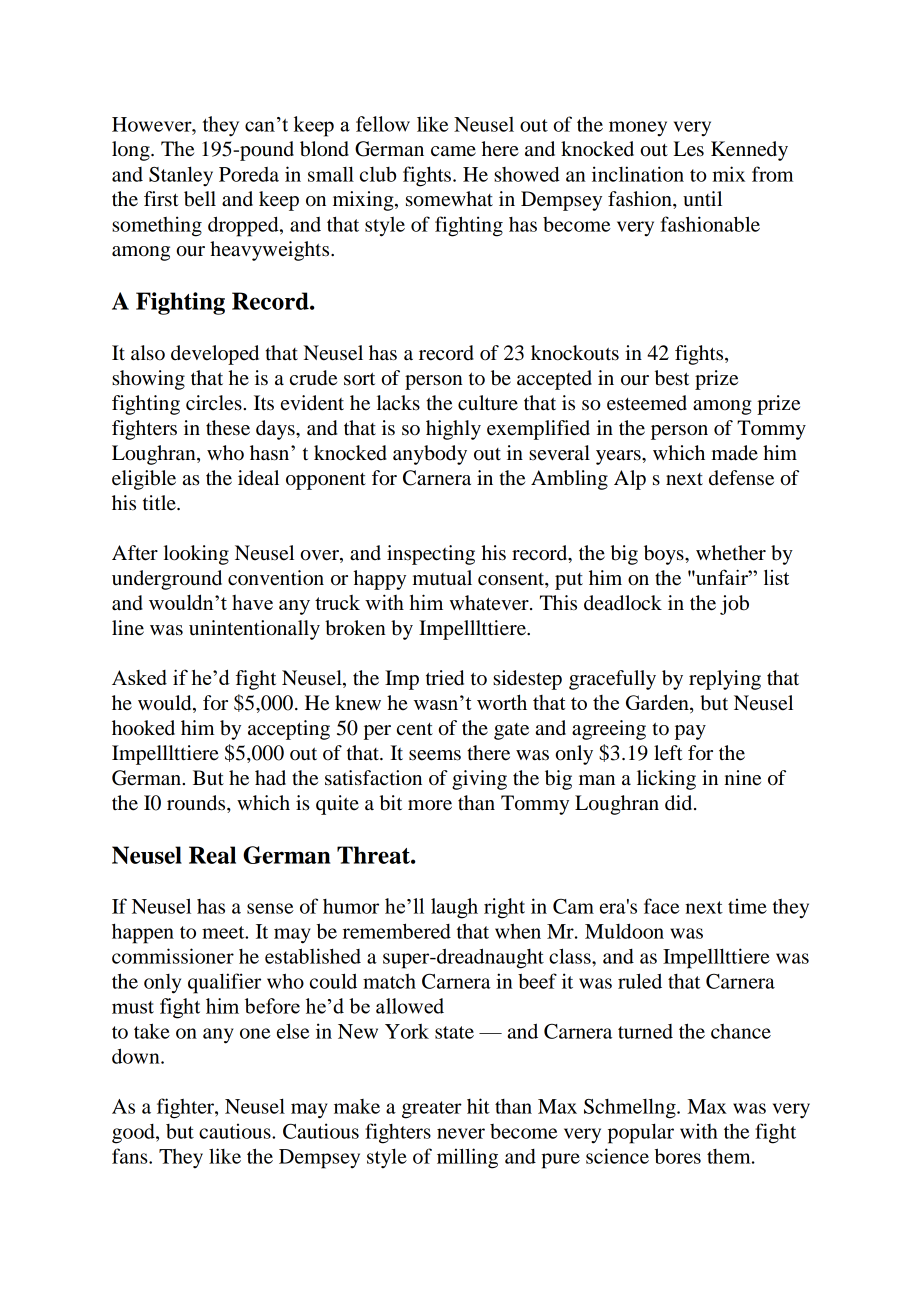 Image resolution: width=924 pixels, height=1307 pixels. I want to click on anybody, so click(430, 455).
